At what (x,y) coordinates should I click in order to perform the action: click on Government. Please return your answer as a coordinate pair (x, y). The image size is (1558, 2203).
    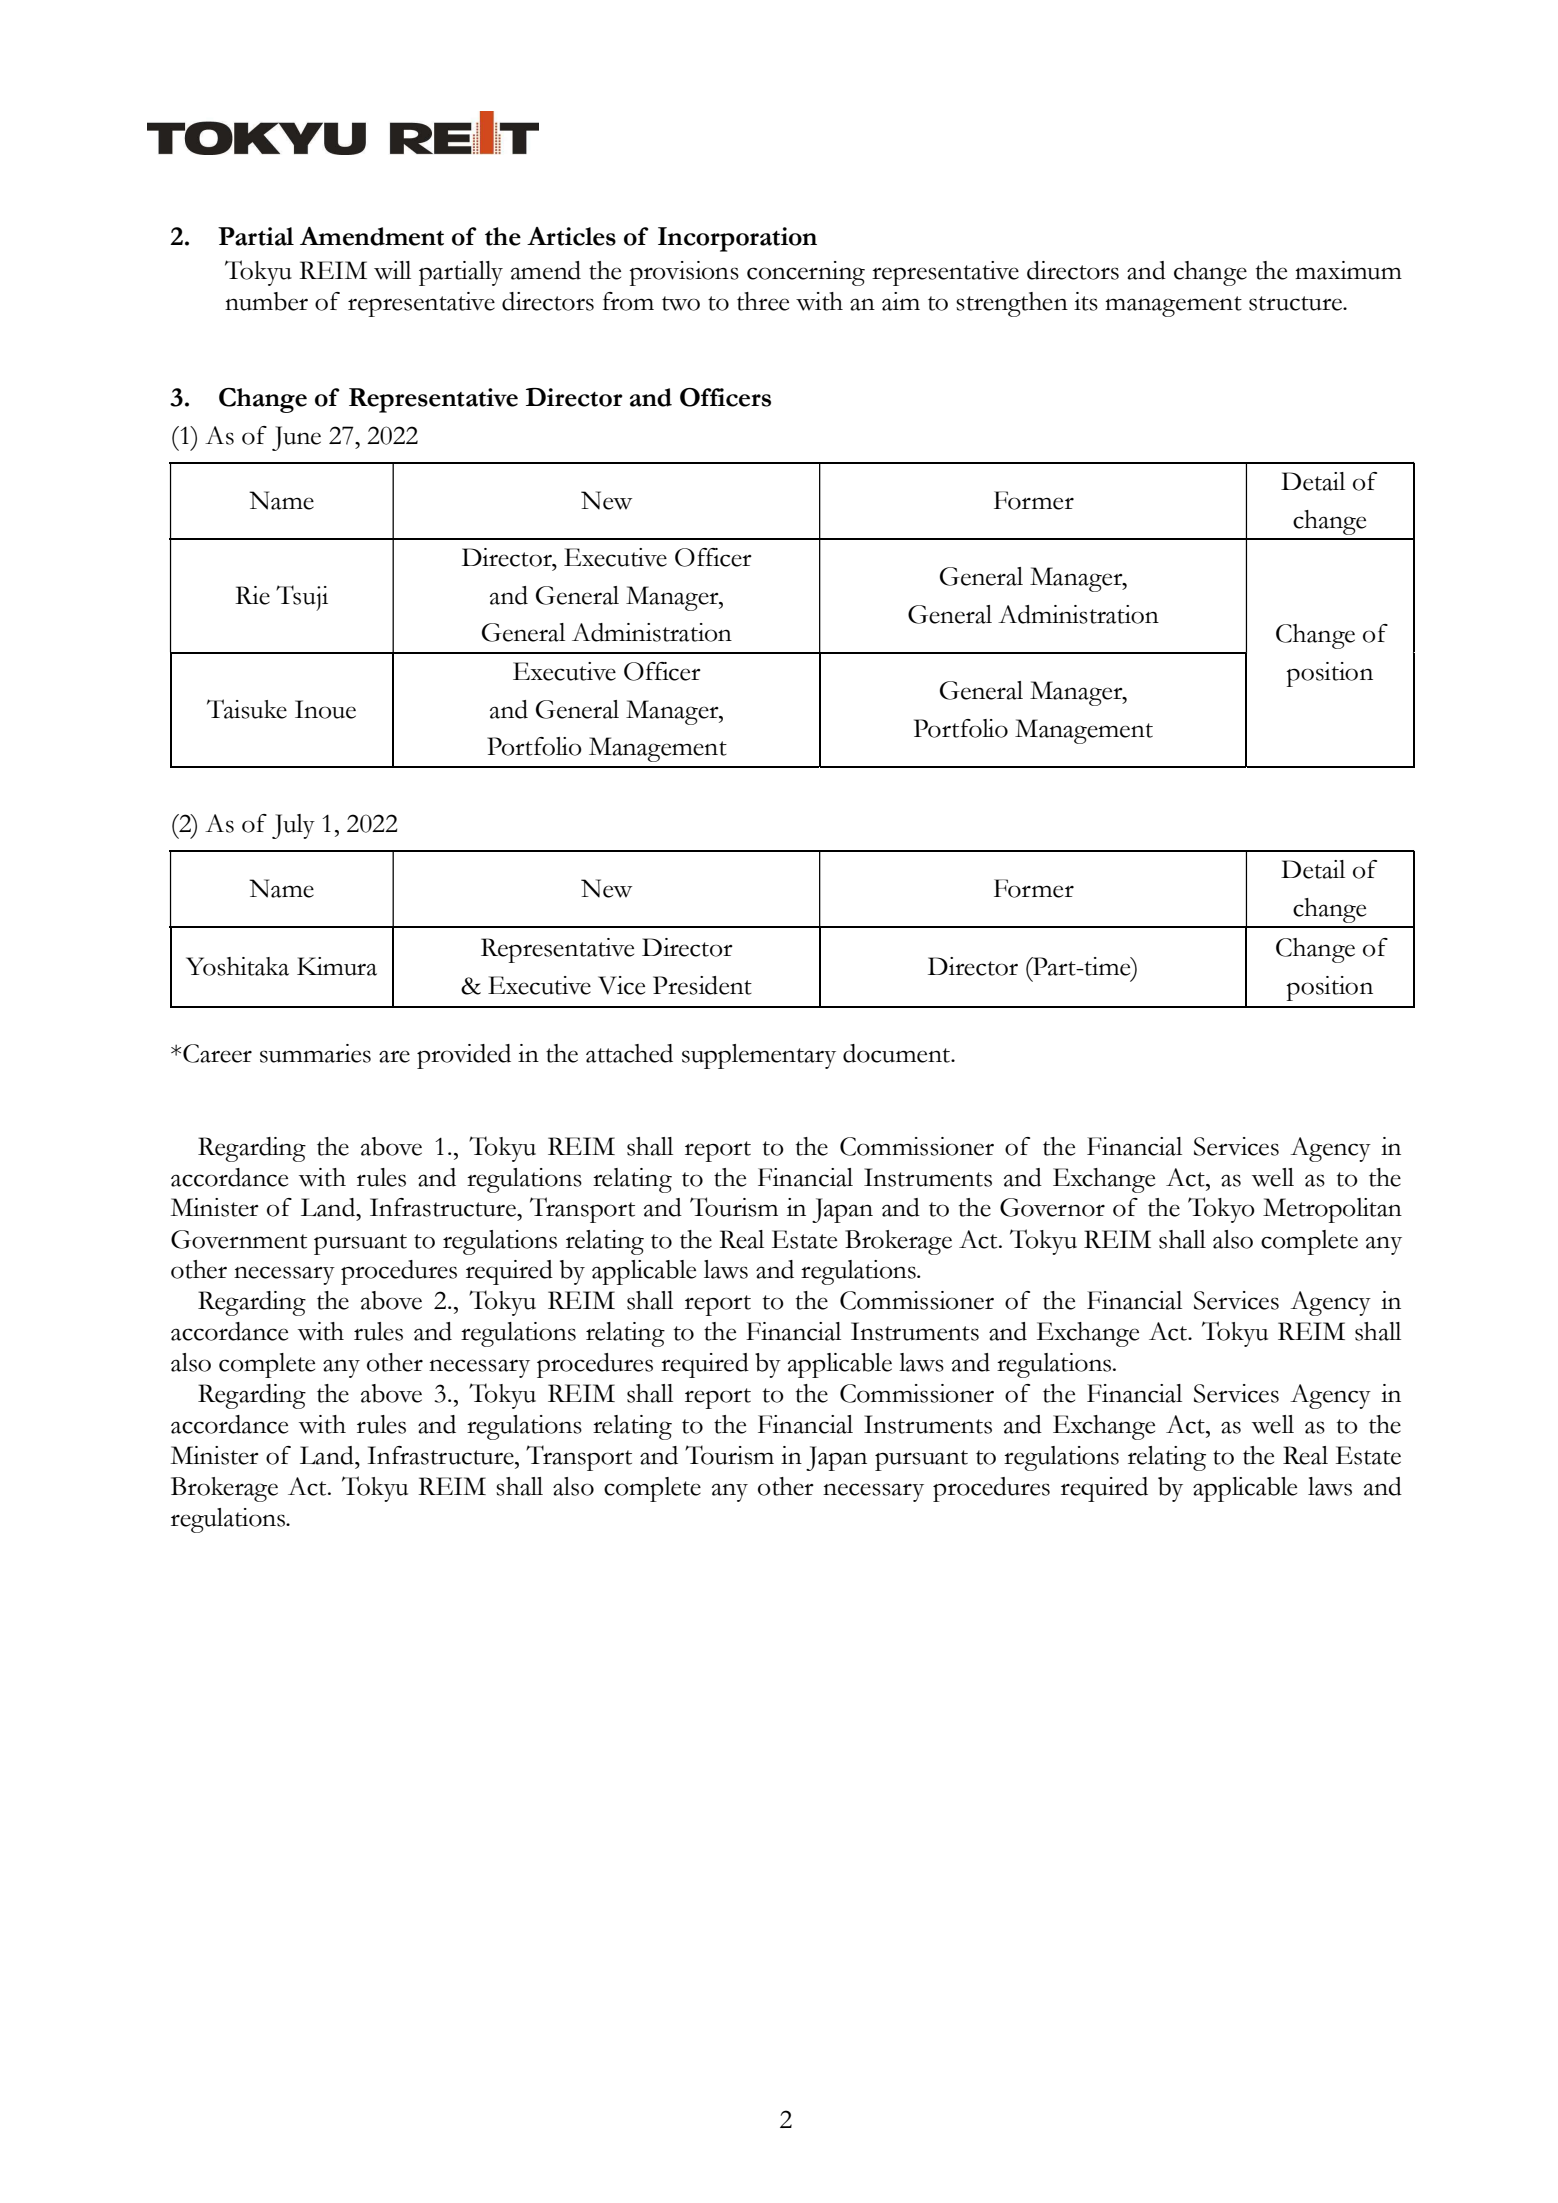
    Looking at the image, I should click on (239, 1239).
